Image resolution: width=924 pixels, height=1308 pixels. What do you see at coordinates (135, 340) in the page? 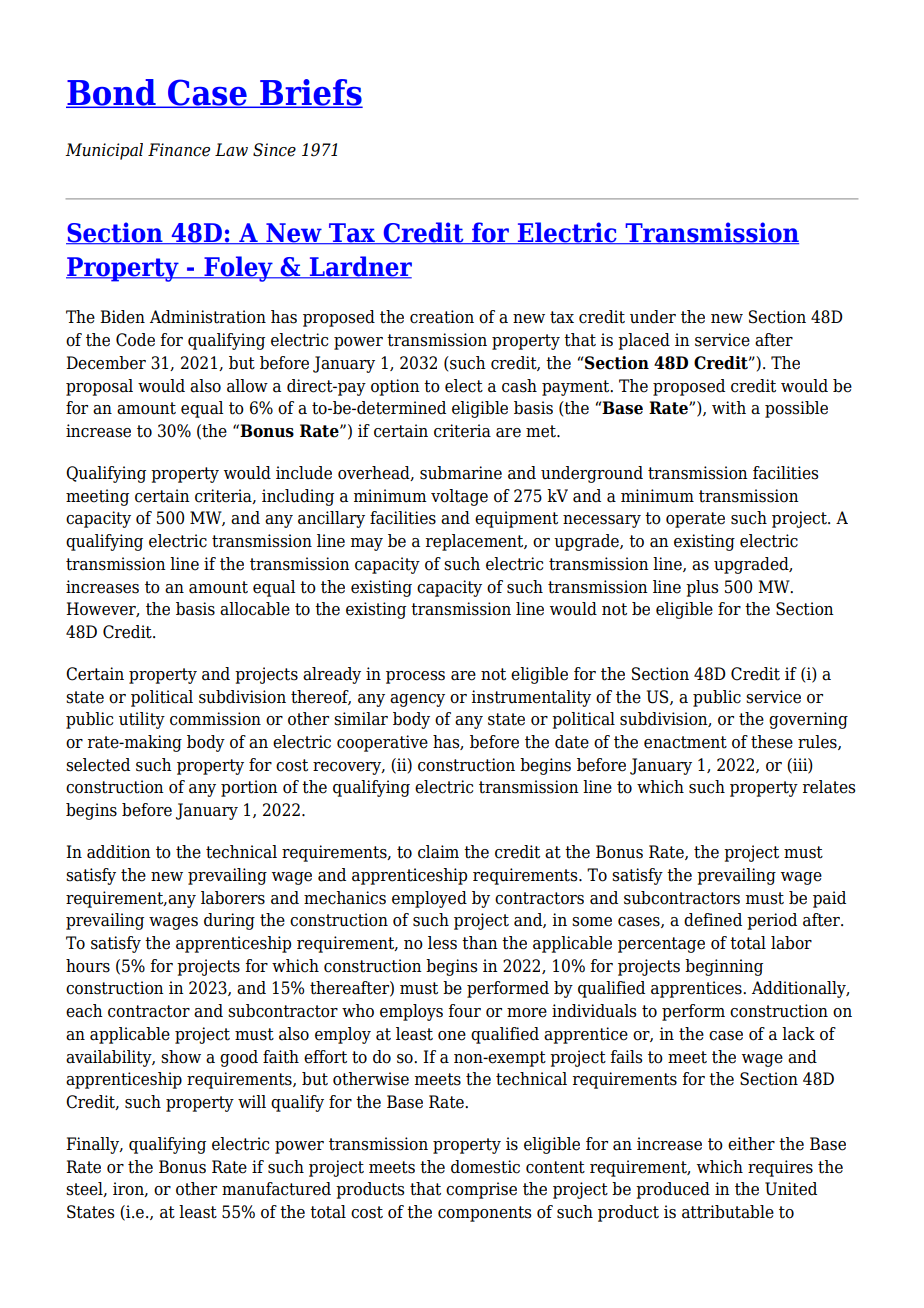
I see `Code` at bounding box center [135, 340].
